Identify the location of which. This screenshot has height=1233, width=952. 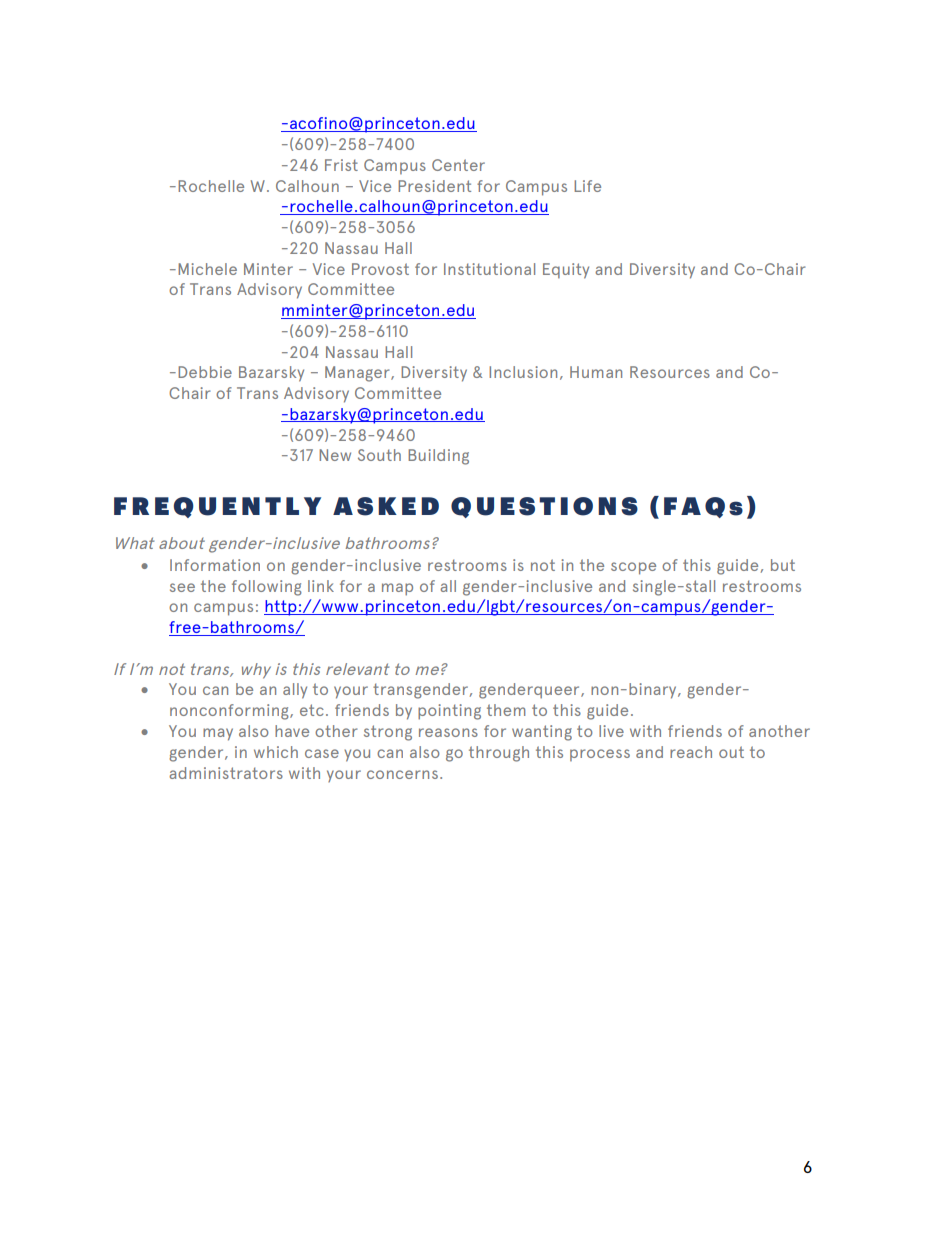
(276, 752).
